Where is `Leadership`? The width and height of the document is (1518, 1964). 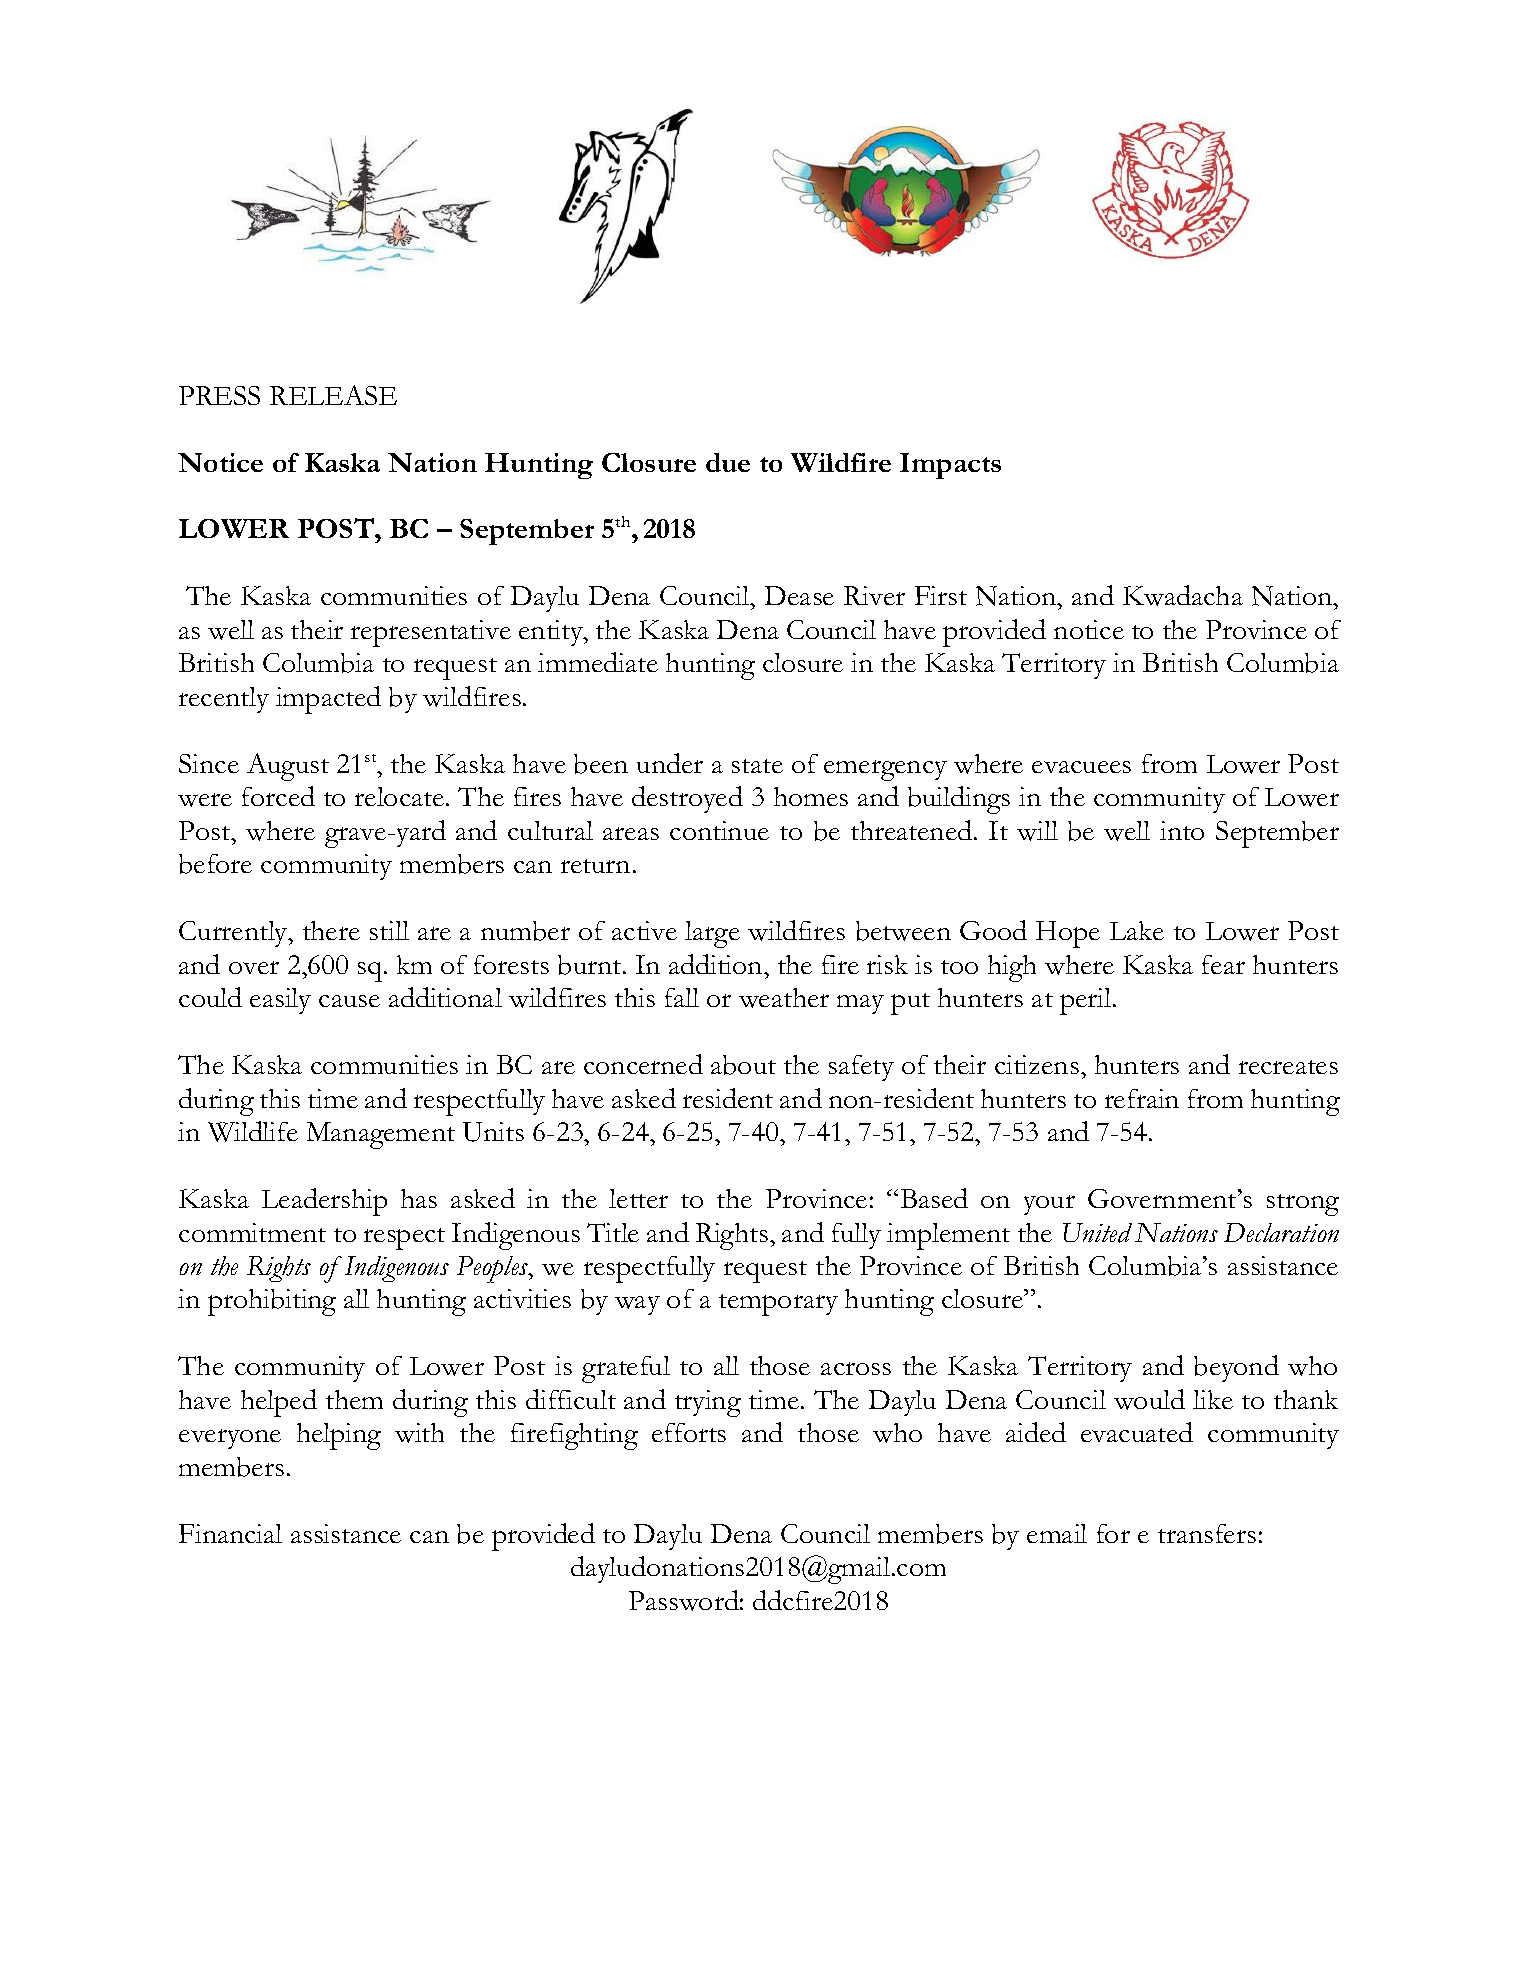
Leadership is located at coordinates (324, 1202).
